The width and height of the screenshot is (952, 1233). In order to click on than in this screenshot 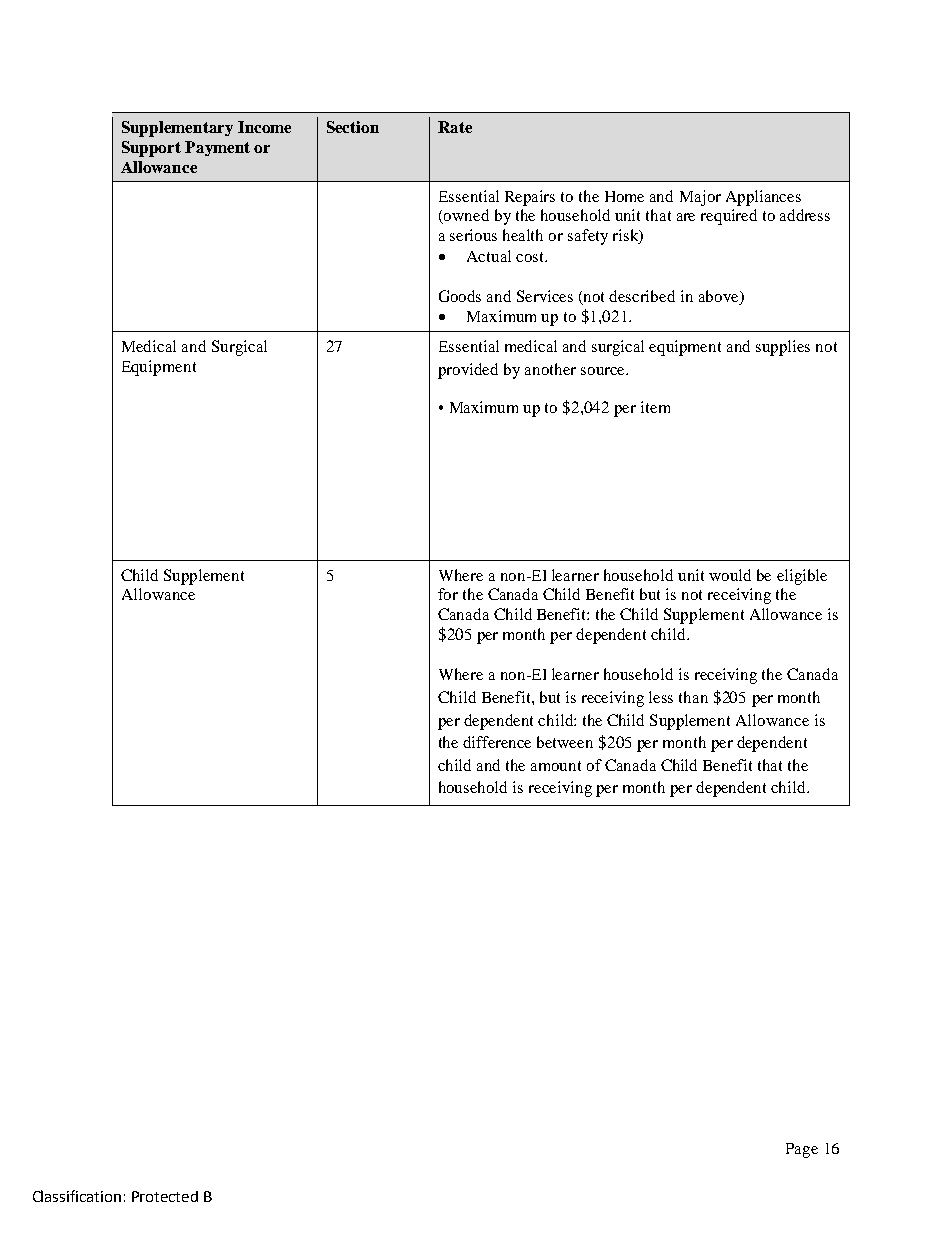, I will do `click(693, 697)`.
